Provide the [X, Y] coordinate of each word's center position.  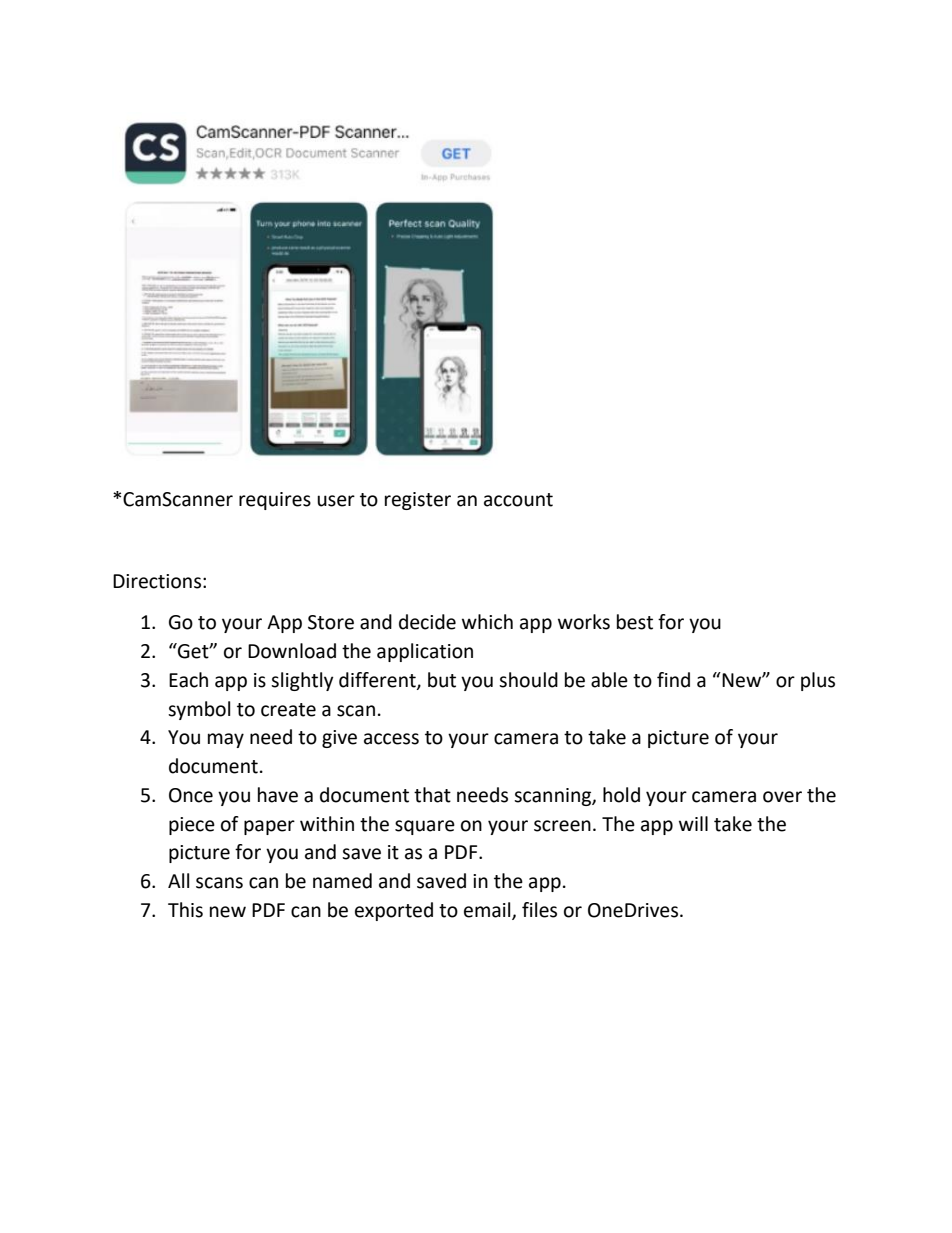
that [432, 795]
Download [292, 651]
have [278, 795]
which [487, 622]
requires [275, 501]
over [782, 797]
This [185, 910]
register [418, 501]
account [518, 500]
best [635, 622]
